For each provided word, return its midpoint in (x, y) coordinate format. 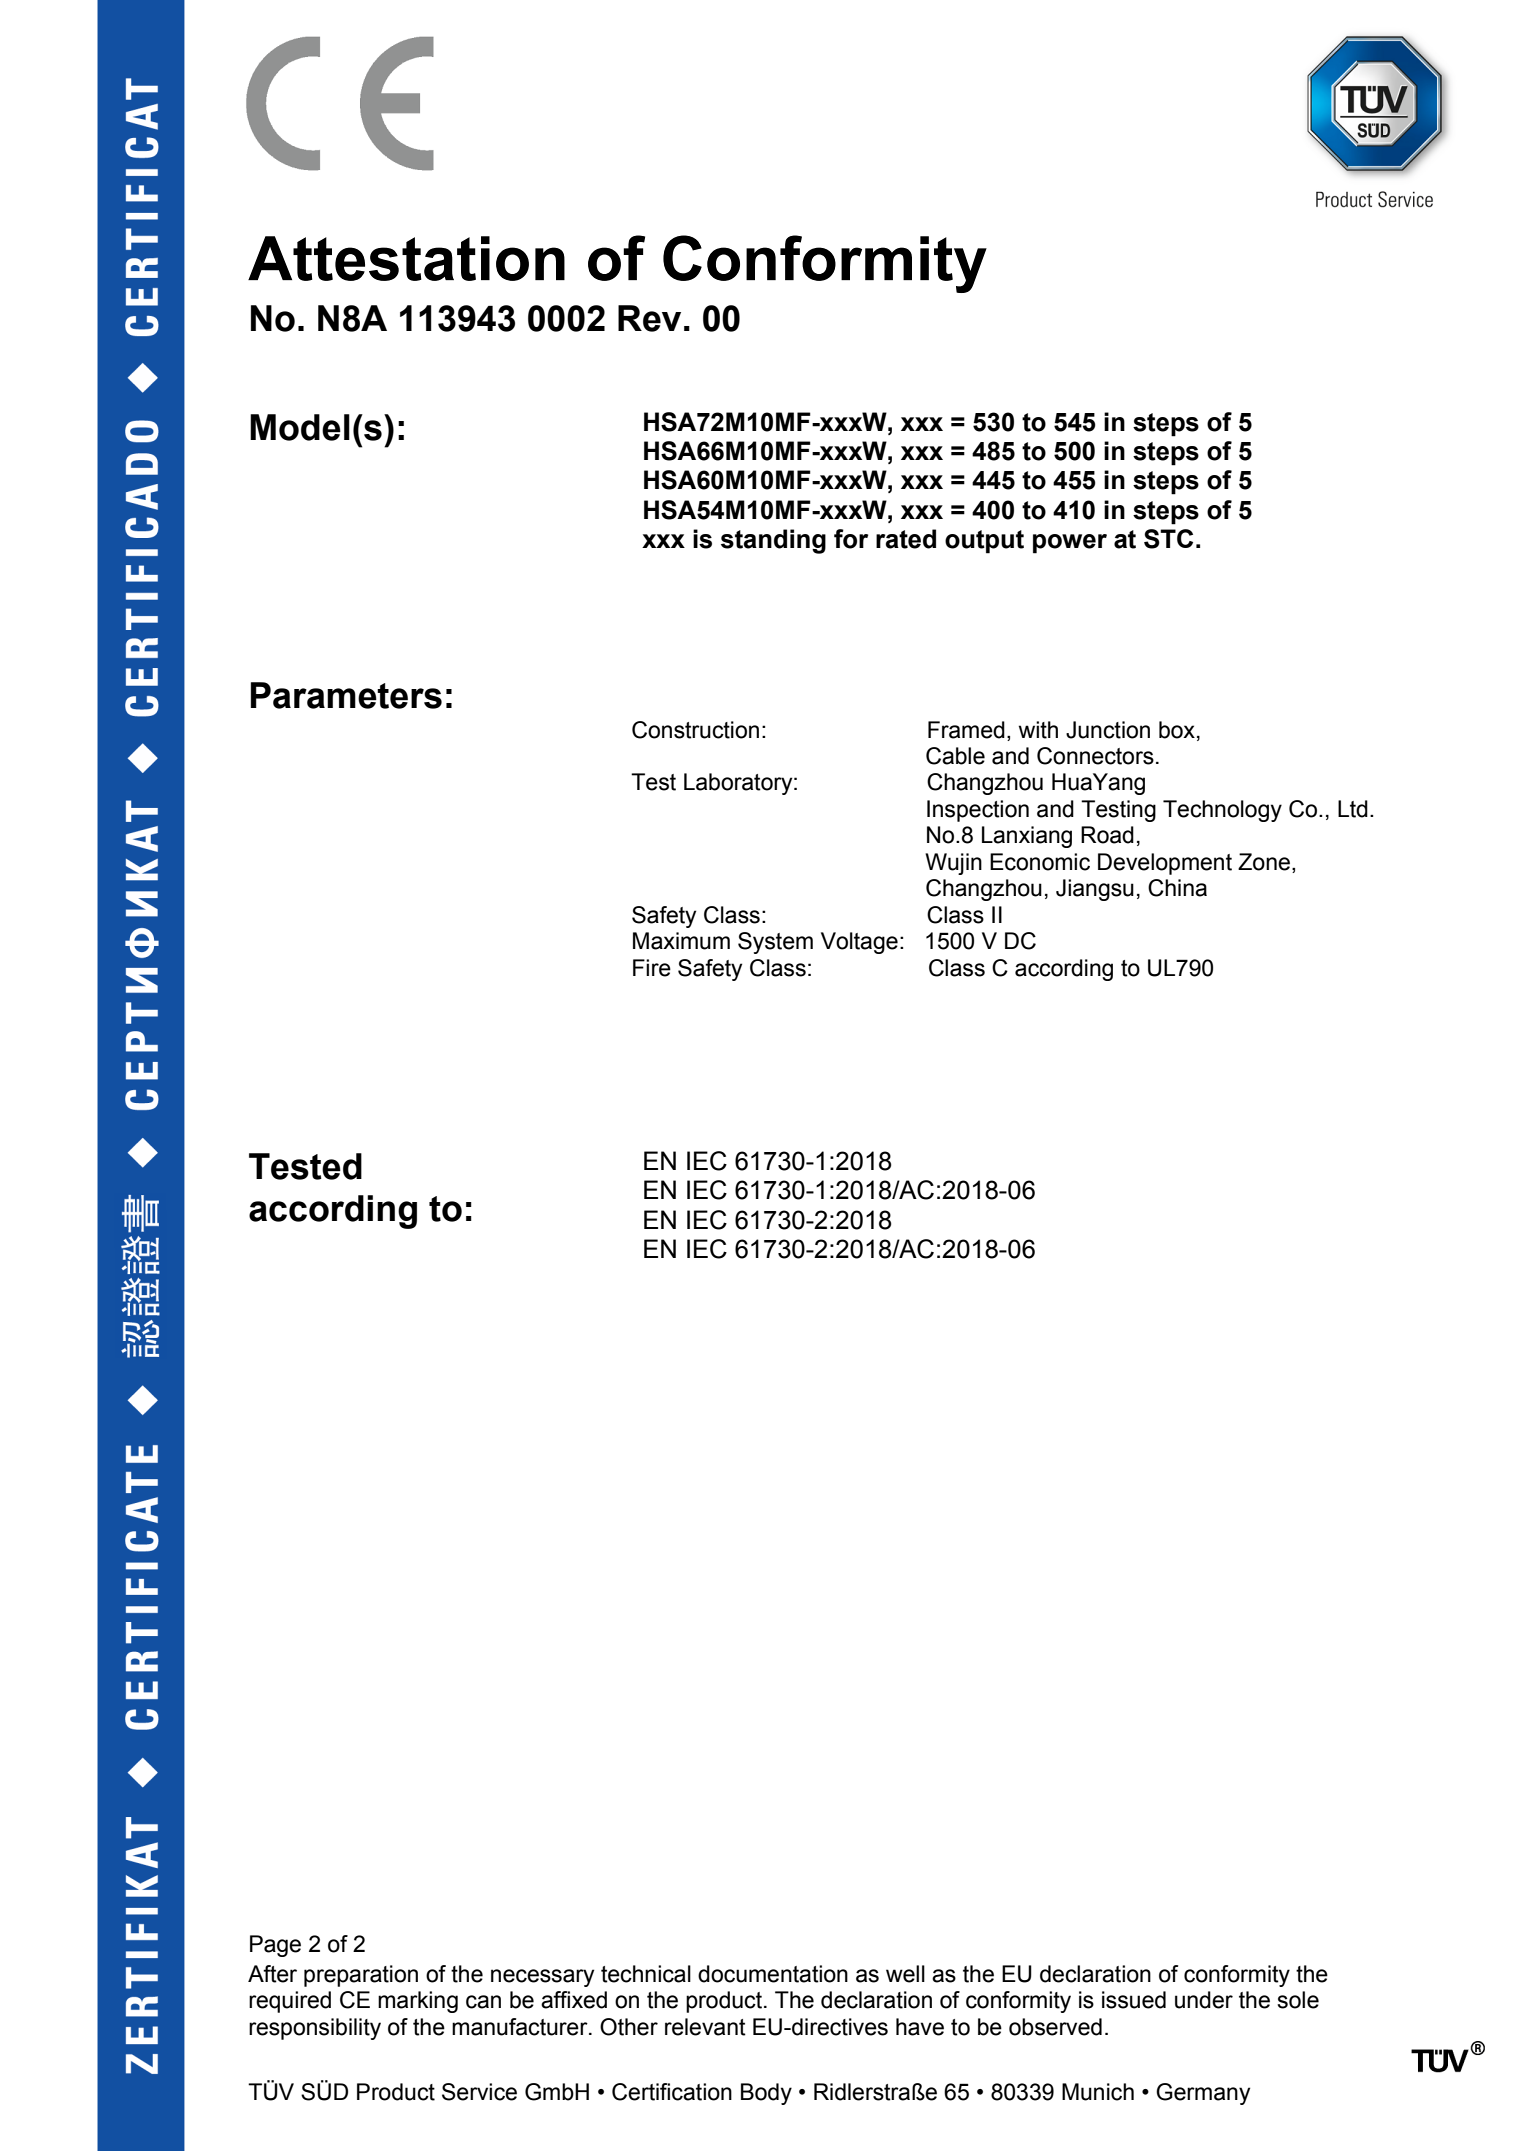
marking (418, 2002)
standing (773, 541)
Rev (649, 318)
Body (766, 2094)
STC (1168, 539)
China (1177, 888)
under (1204, 2000)
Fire (652, 968)
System (775, 943)
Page (275, 1946)
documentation (773, 1974)
